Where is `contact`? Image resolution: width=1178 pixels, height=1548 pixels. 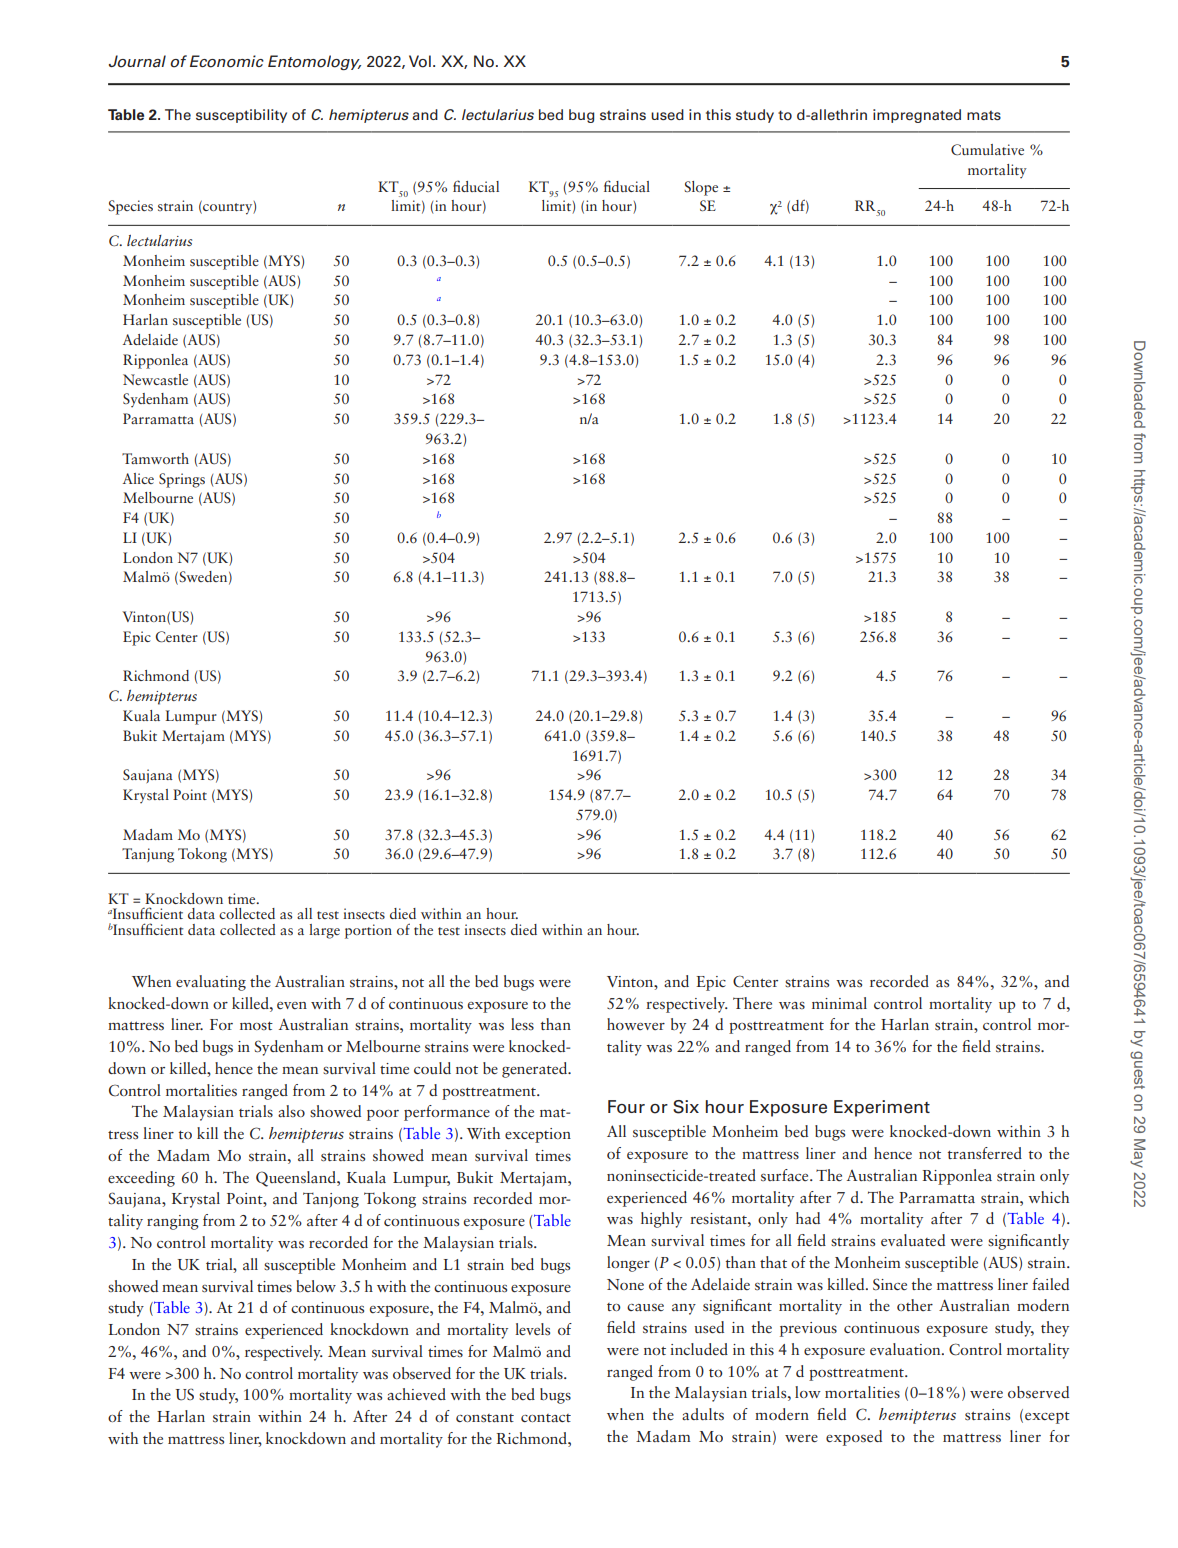 contact is located at coordinates (546, 1418).
